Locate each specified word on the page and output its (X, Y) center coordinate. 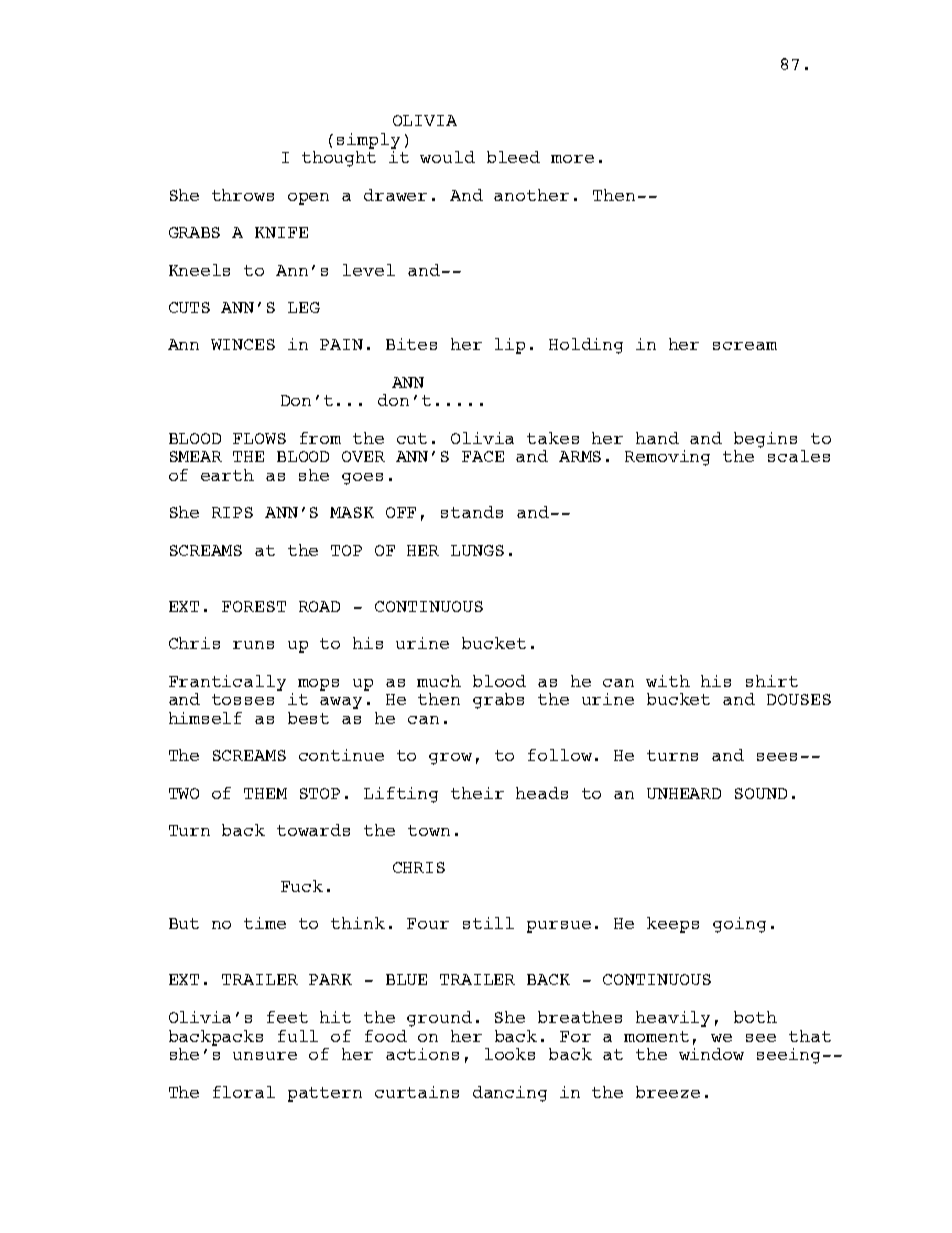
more (572, 159)
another (531, 195)
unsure (265, 1056)
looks (510, 1054)
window (711, 1054)
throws (243, 195)
